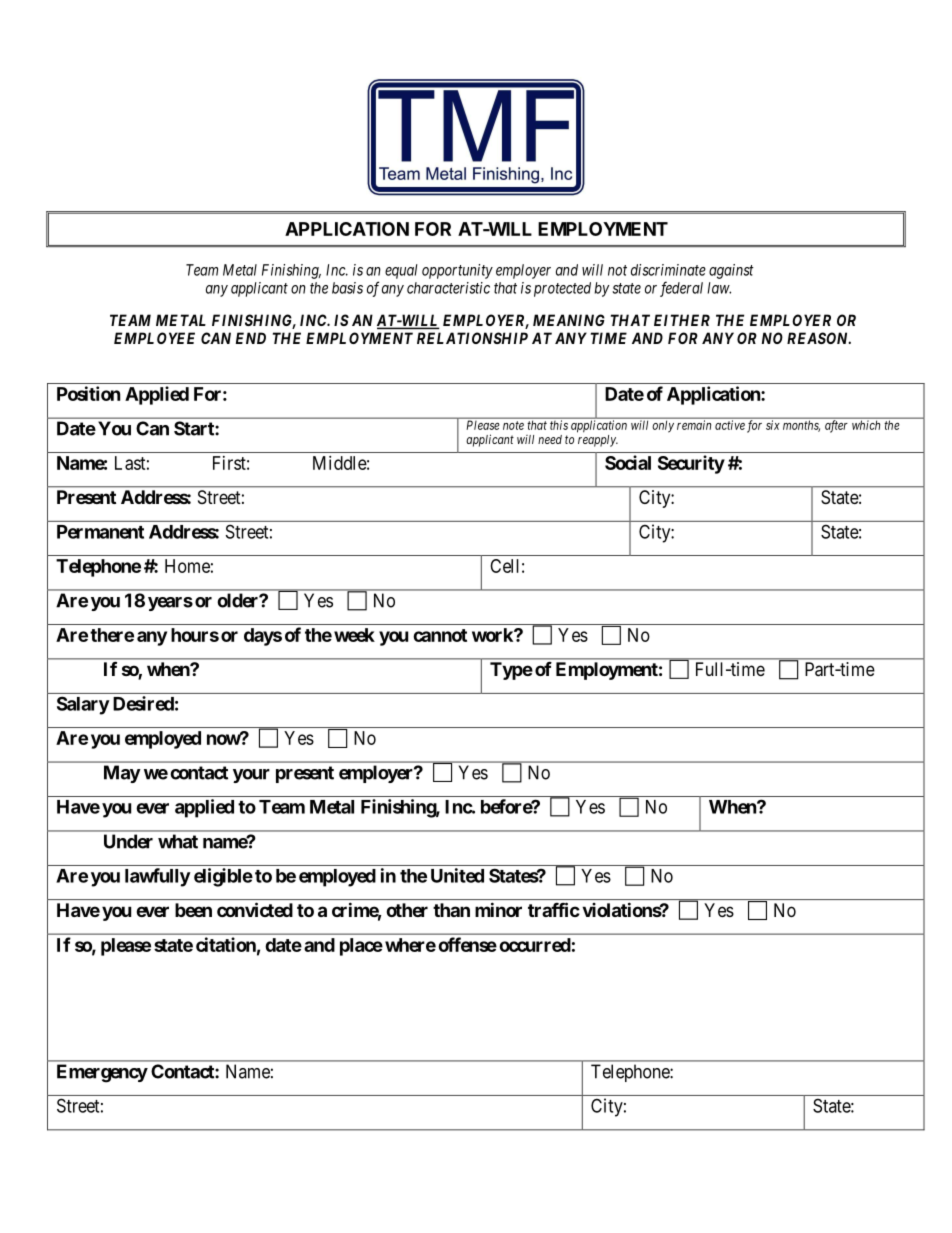 The image size is (952, 1233). What do you see at coordinates (354, 635) in the image?
I see `week` at bounding box center [354, 635].
